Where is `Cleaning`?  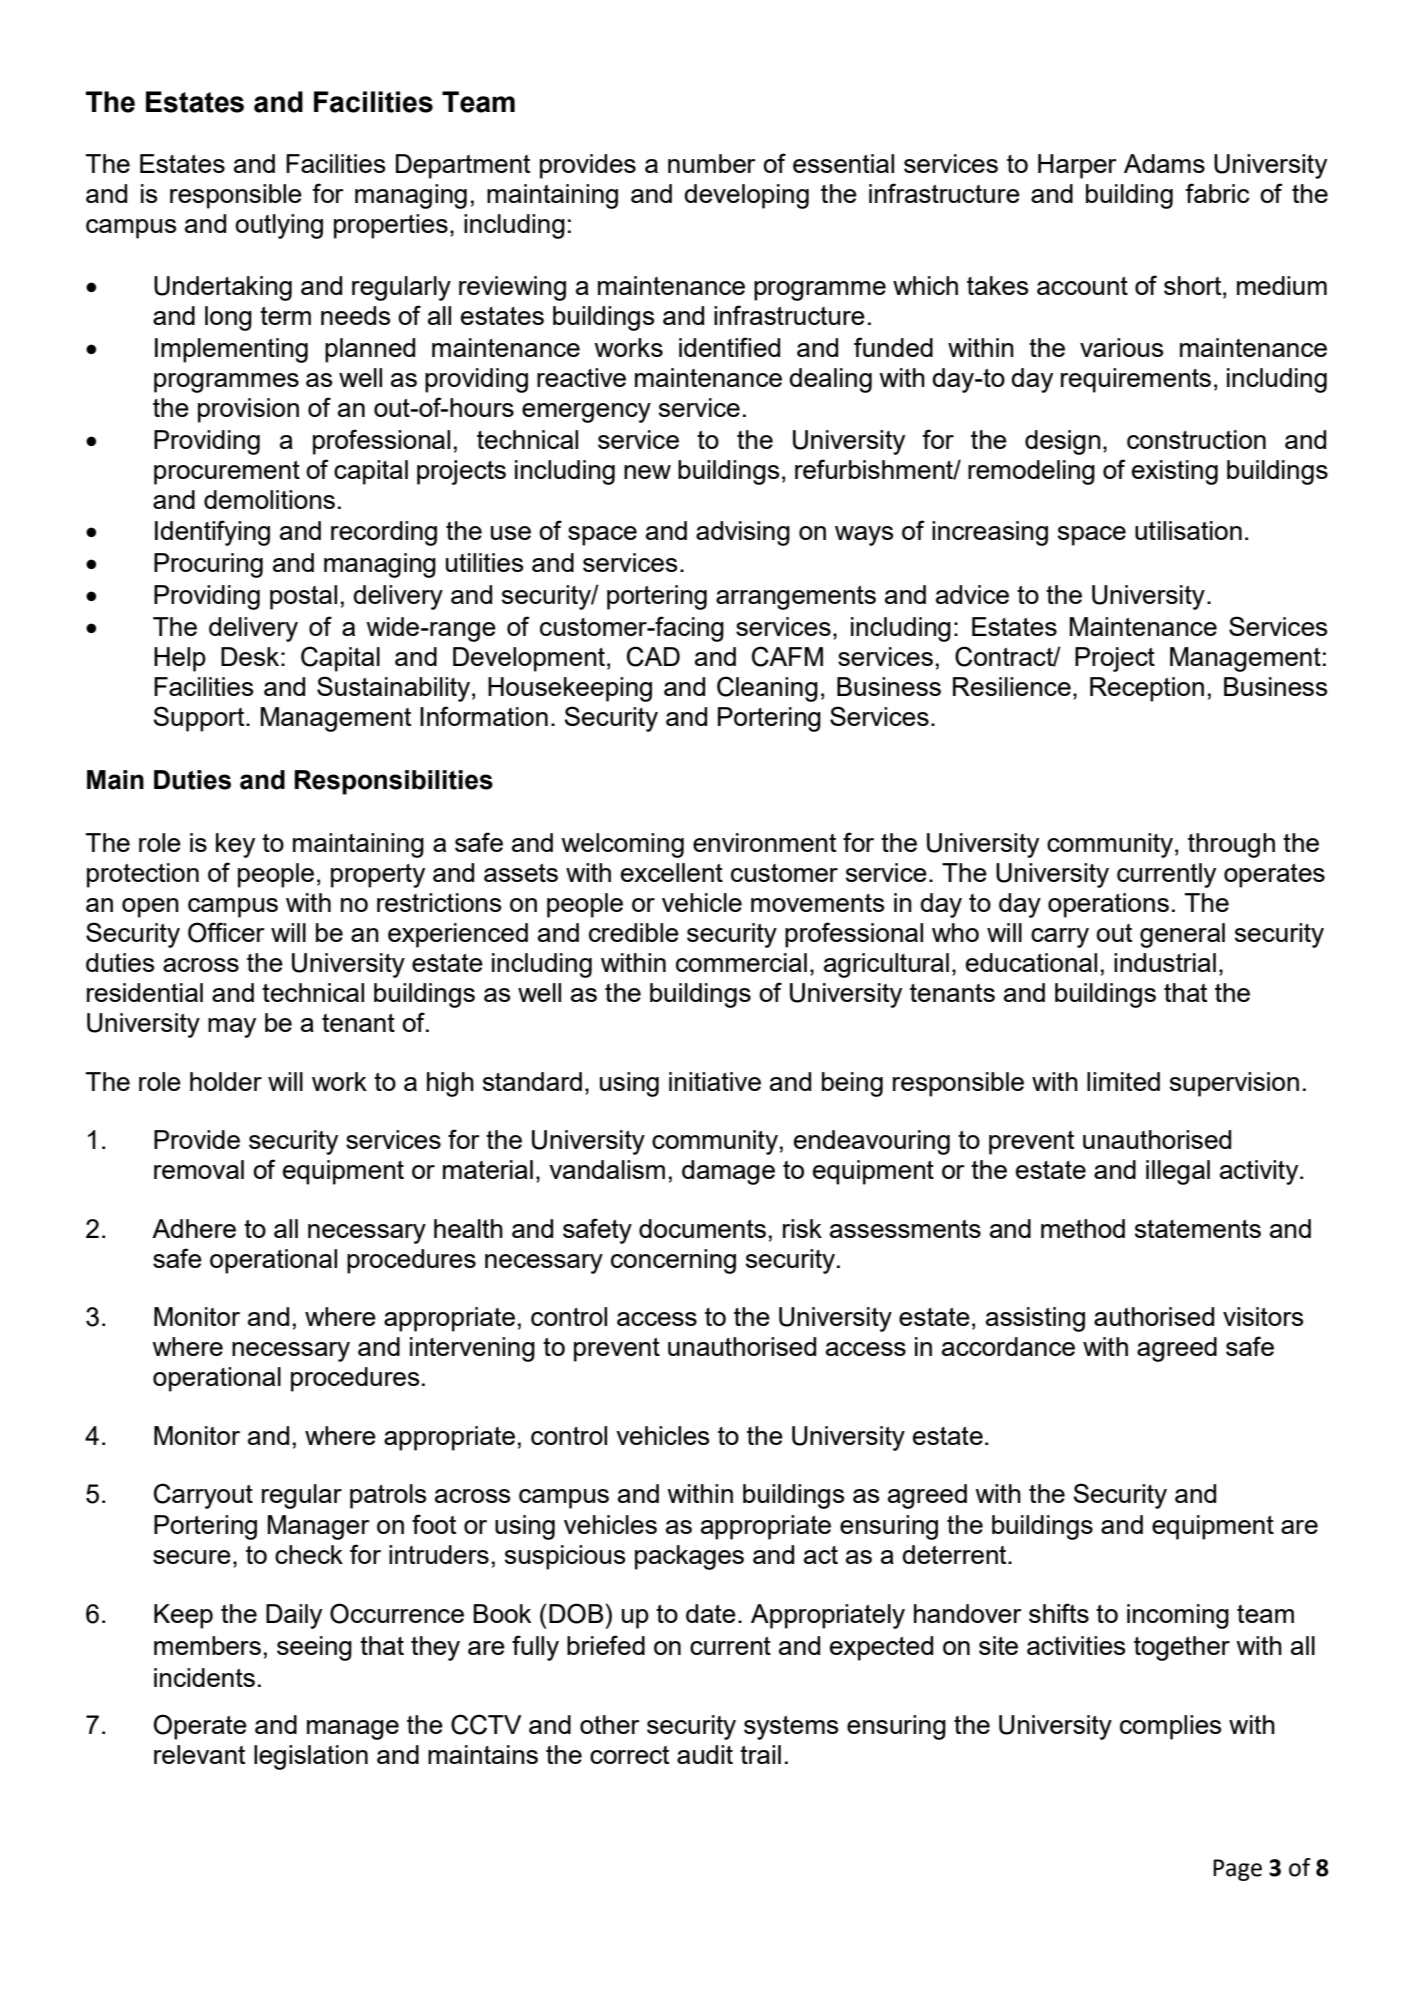 Cleaning is located at coordinates (767, 689).
